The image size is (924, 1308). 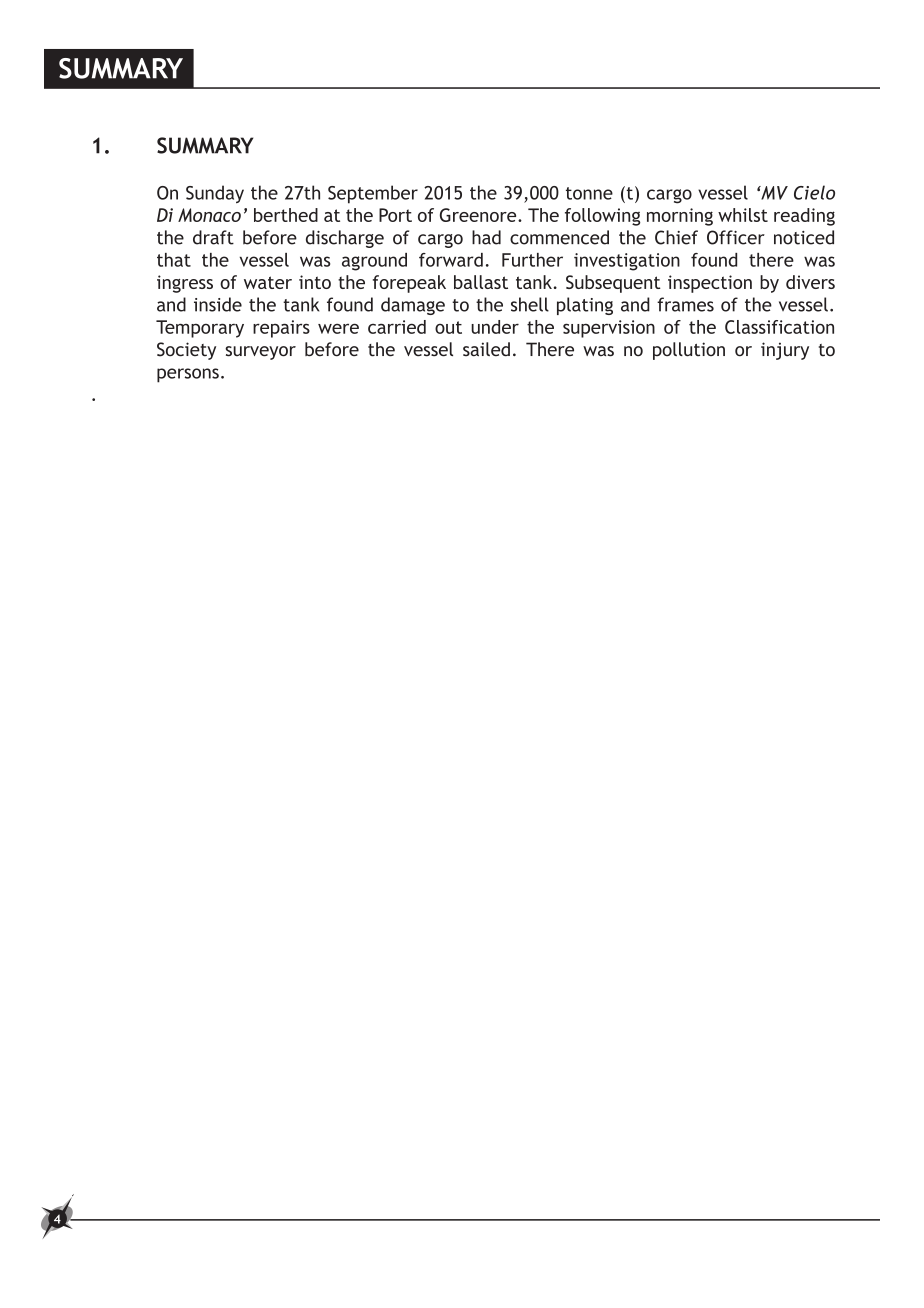 What do you see at coordinates (743, 215) in the page?
I see `whilst` at bounding box center [743, 215].
